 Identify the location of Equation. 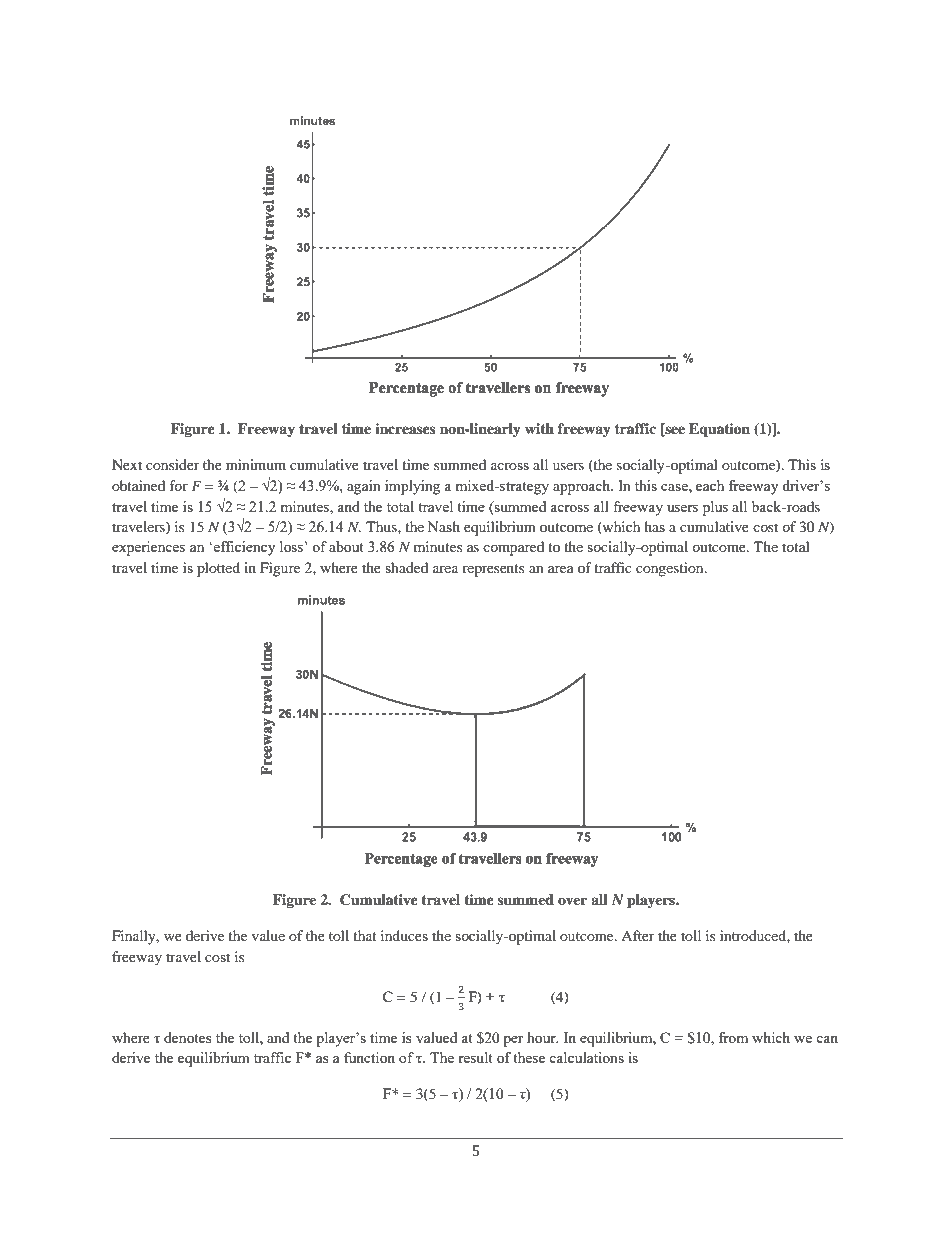
(719, 430).
